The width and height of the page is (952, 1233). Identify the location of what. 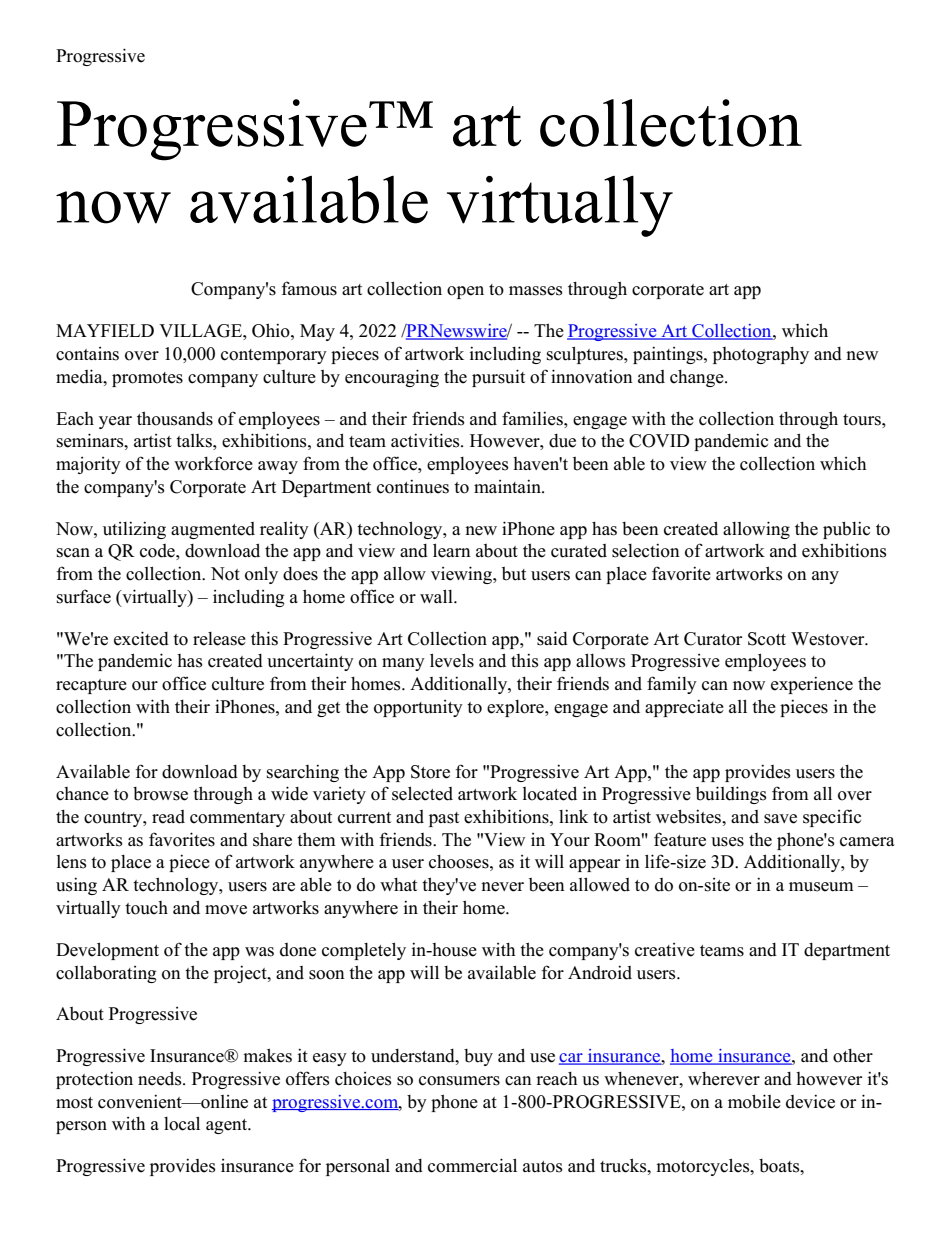
(398, 884).
